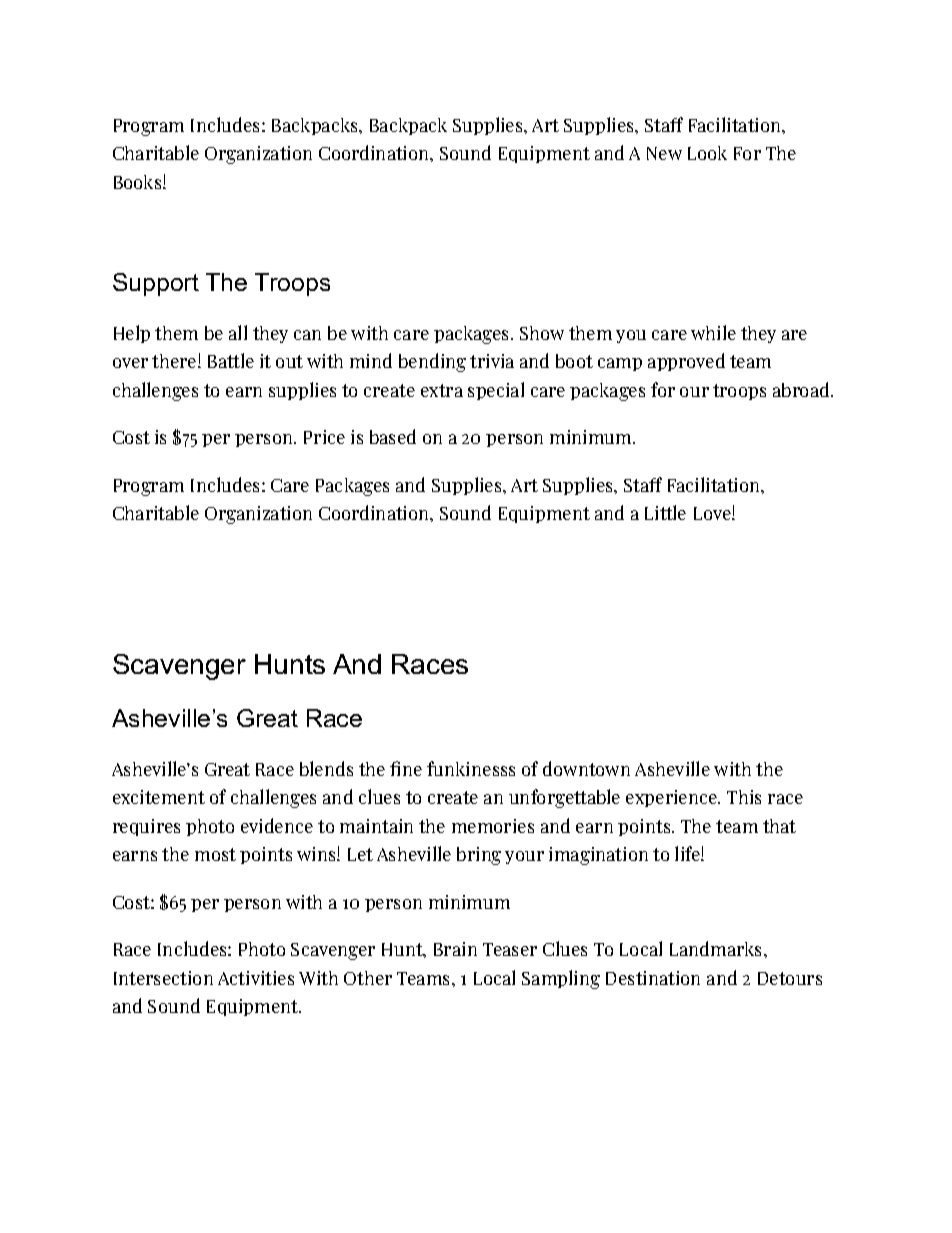  What do you see at coordinates (707, 153) in the screenshot?
I see `Look` at bounding box center [707, 153].
